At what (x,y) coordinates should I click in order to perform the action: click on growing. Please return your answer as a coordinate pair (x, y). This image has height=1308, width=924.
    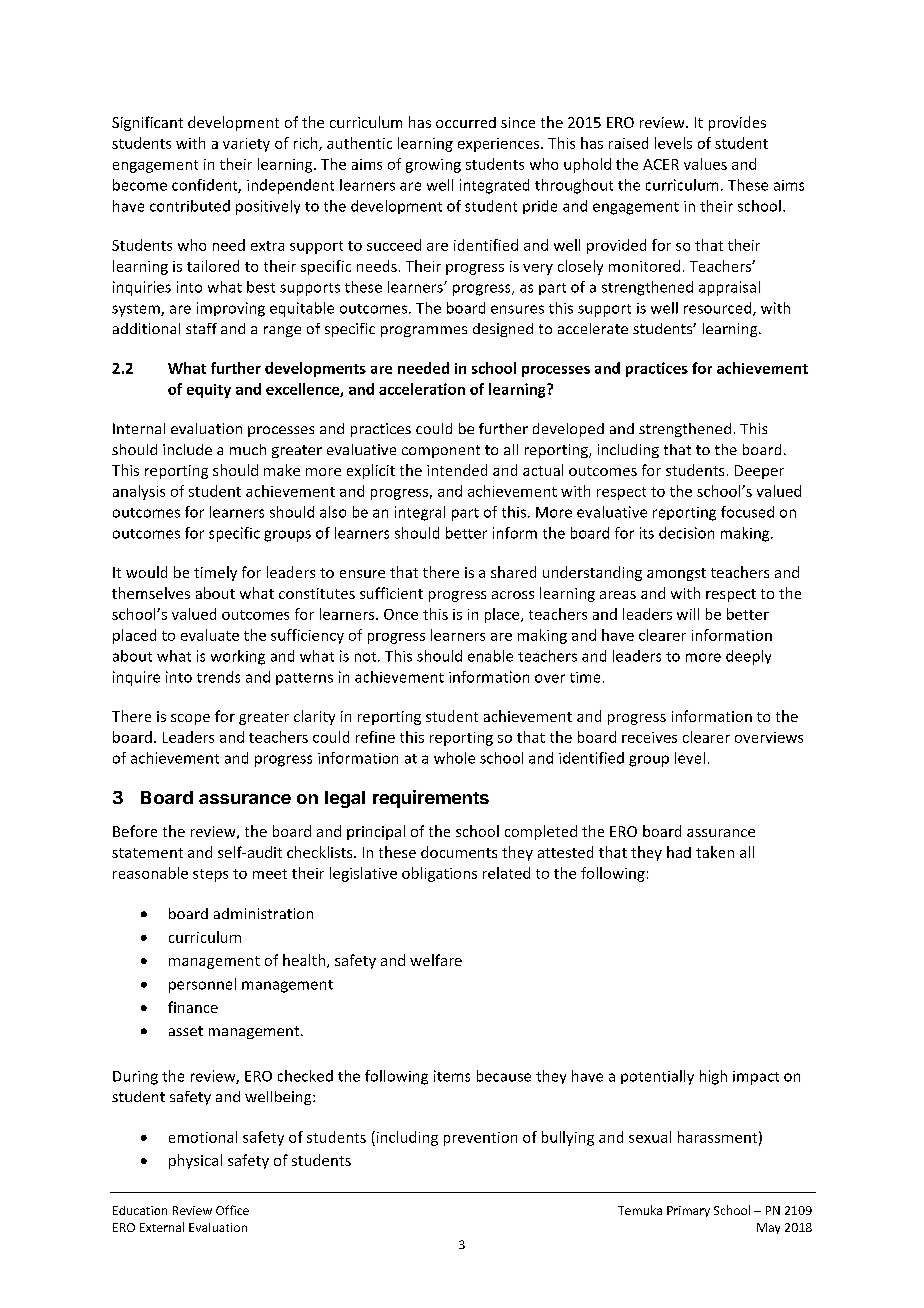
    Looking at the image, I should click on (433, 166).
